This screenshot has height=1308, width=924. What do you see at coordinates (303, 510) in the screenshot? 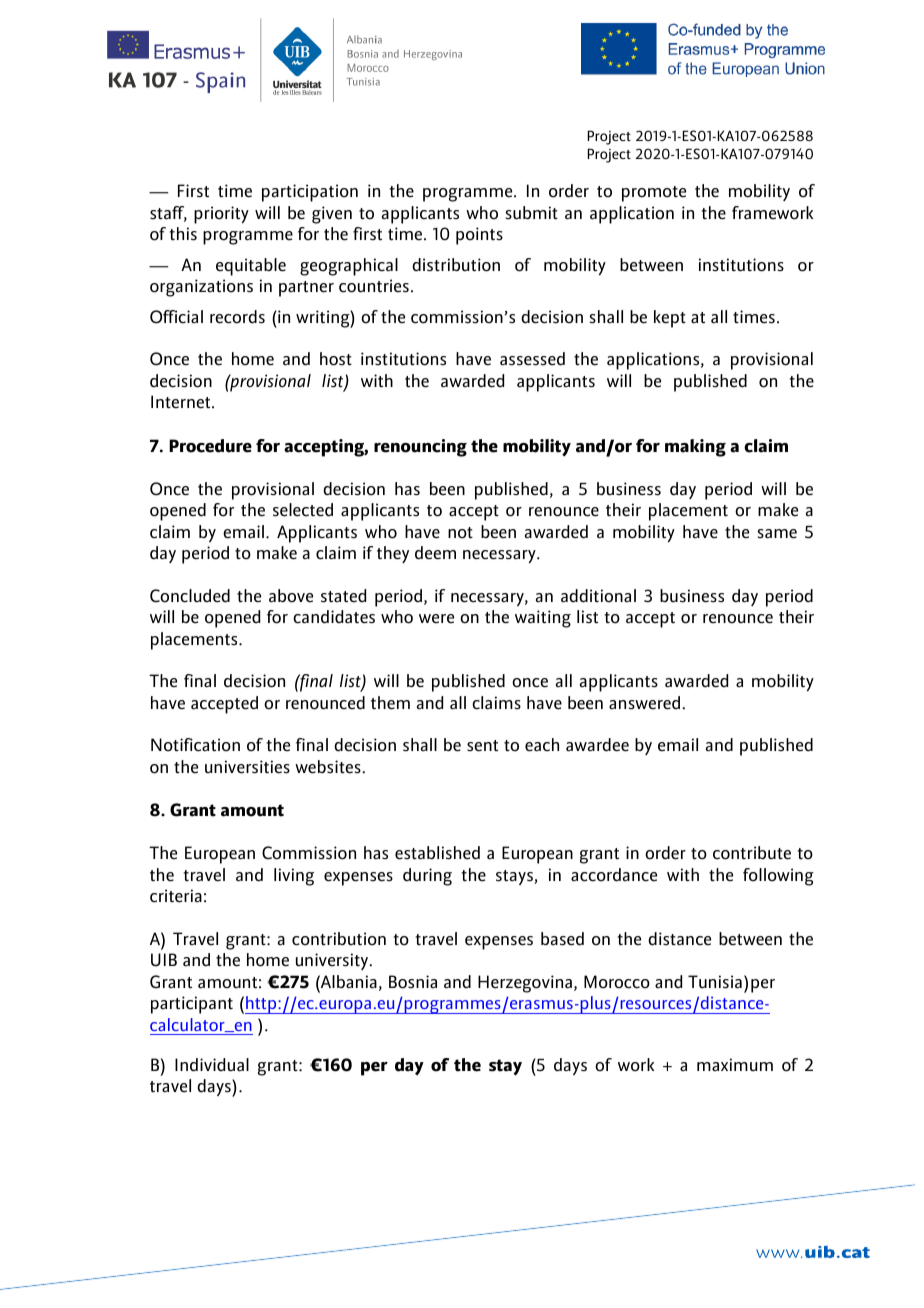
I see `selected` at bounding box center [303, 510].
